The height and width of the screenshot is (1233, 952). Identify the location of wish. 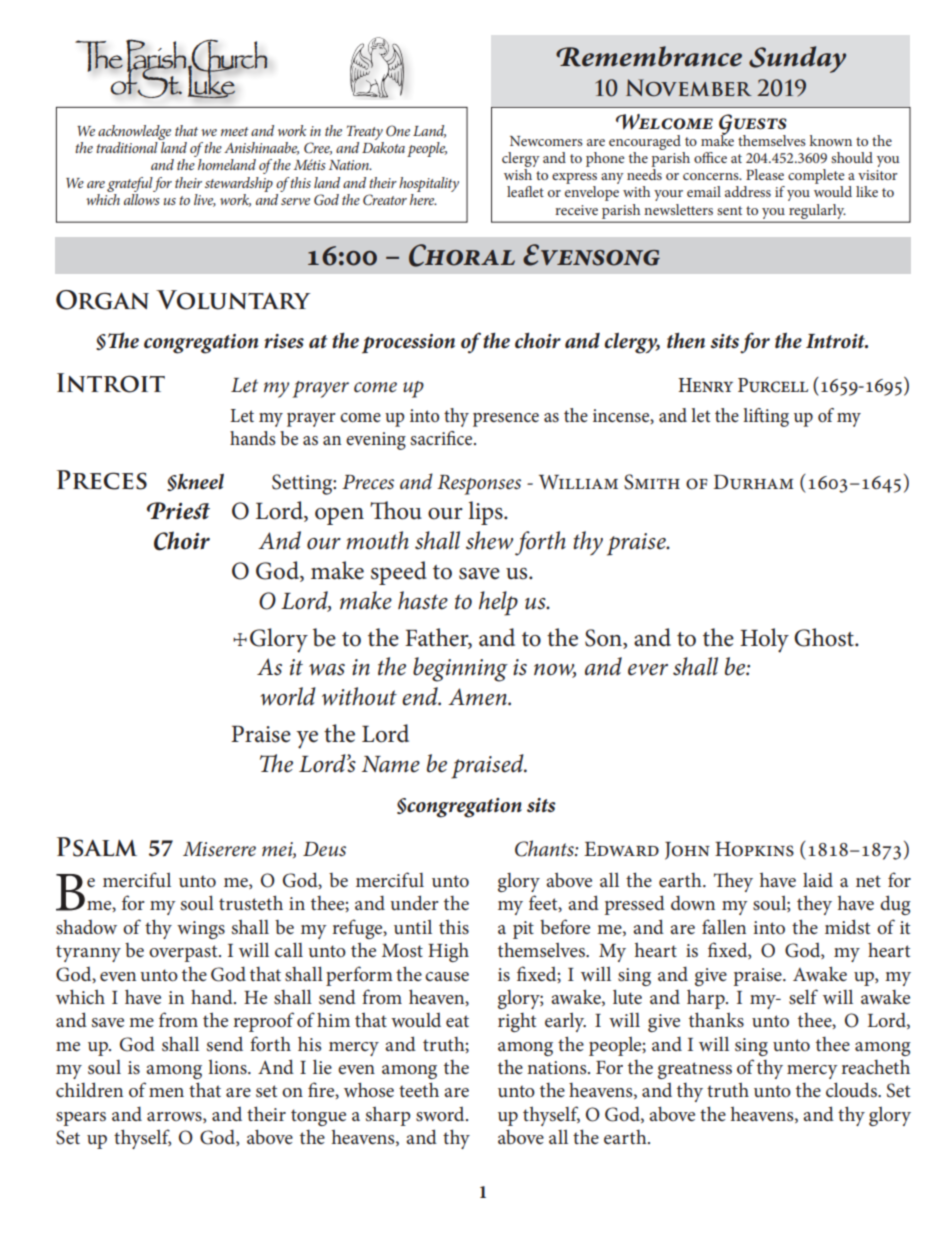
(518, 174).
